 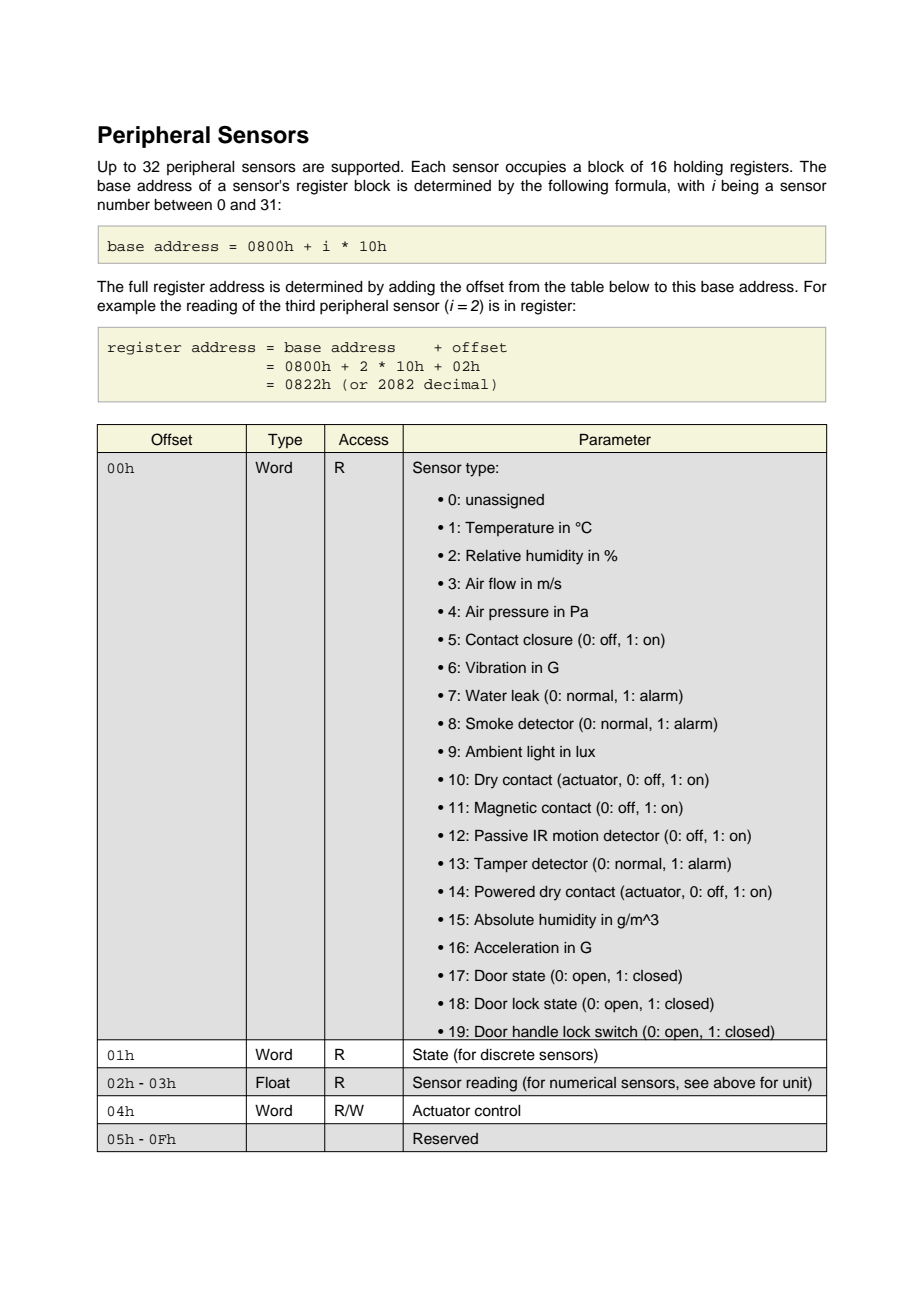 I want to click on Float, so click(x=273, y=1082).
